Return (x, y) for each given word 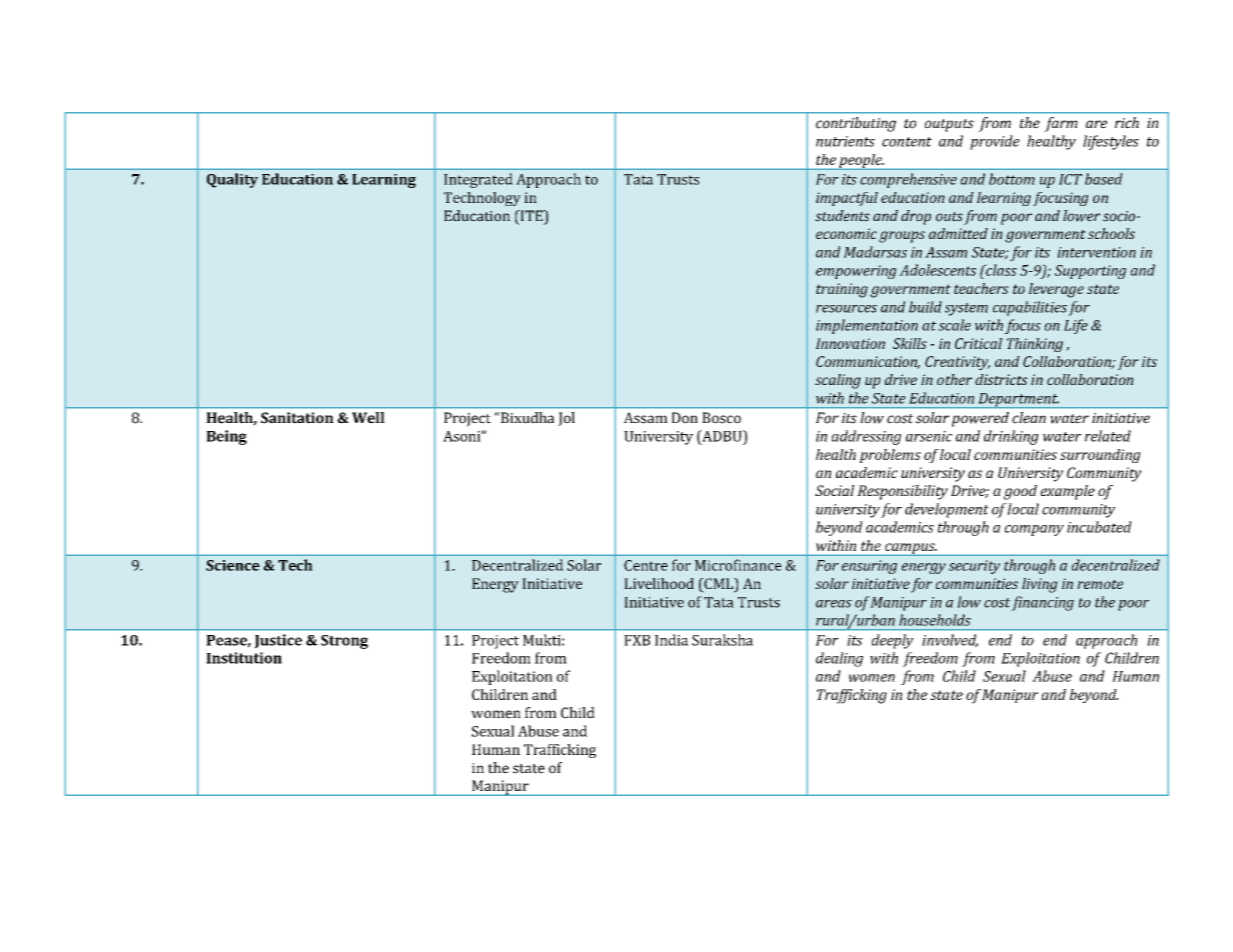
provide (995, 142)
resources (846, 309)
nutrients (845, 141)
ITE (531, 217)
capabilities (1030, 308)
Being (226, 437)
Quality (232, 180)
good (1020, 492)
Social (834, 490)
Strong (344, 642)
